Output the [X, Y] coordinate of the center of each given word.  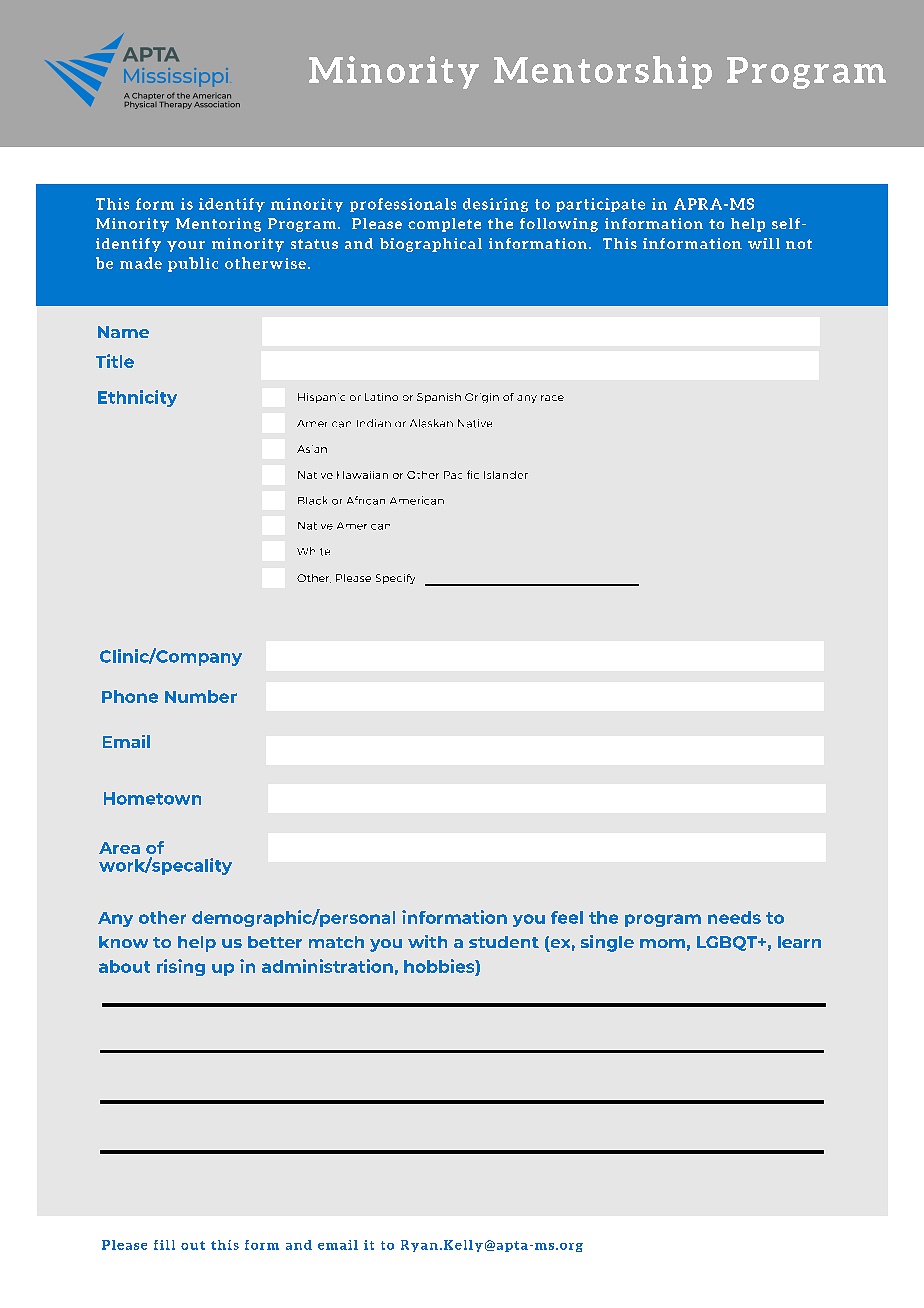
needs [734, 917]
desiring [495, 205]
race [552, 398]
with [427, 941]
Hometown [152, 798]
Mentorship [603, 72]
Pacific [461, 474]
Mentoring [218, 225]
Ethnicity [137, 398]
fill [164, 1245]
